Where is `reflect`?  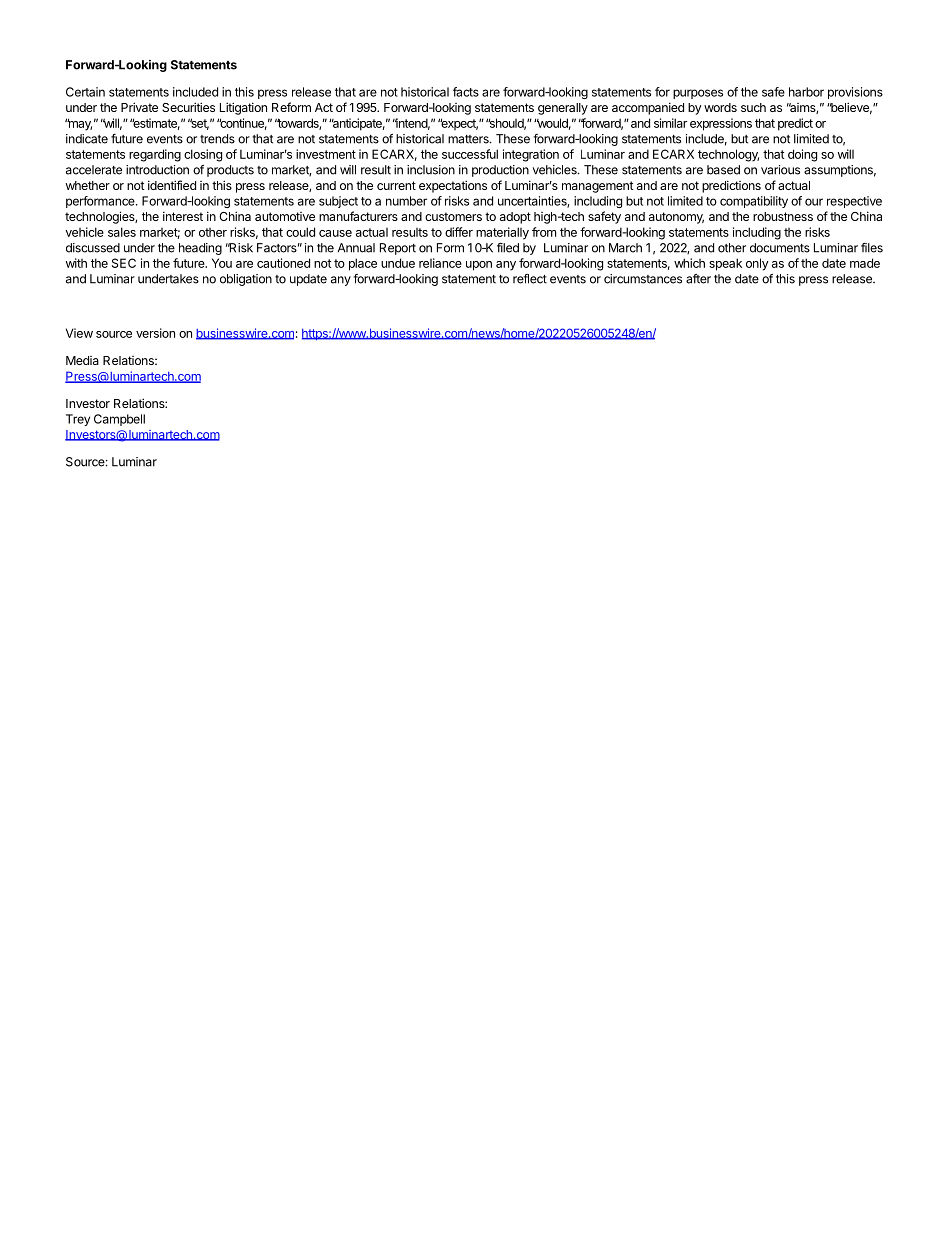 reflect is located at coordinates (530, 279).
